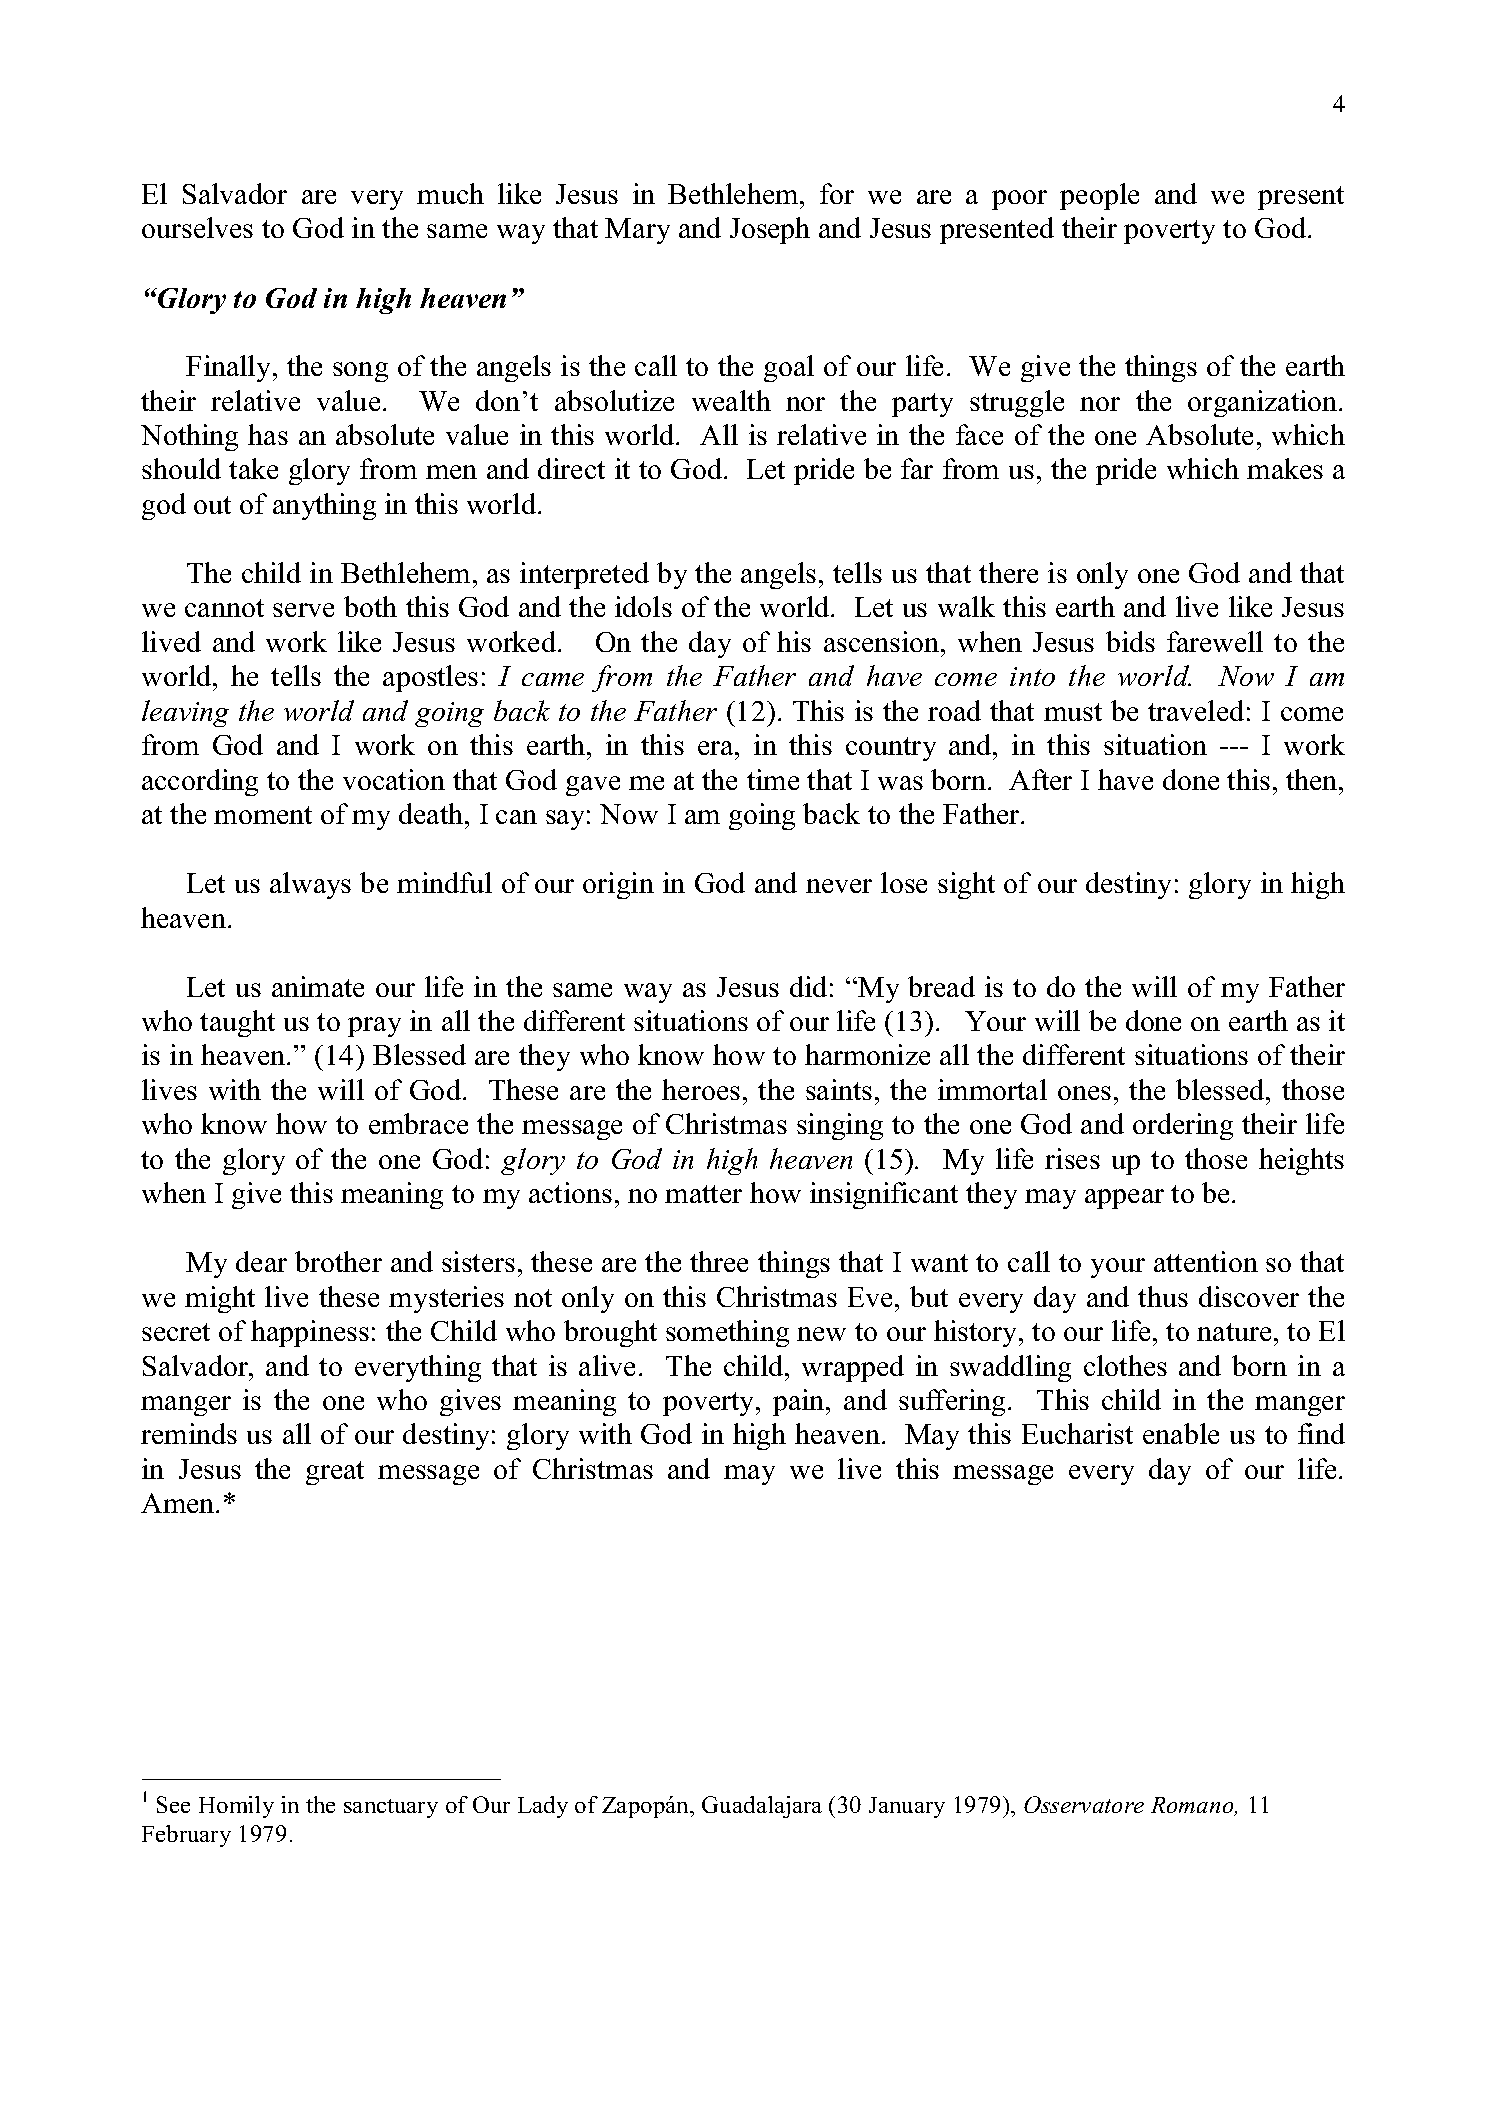 Image resolution: width=1487 pixels, height=2103 pixels. Describe the element at coordinates (197, 227) in the image. I see `ourselves` at that location.
